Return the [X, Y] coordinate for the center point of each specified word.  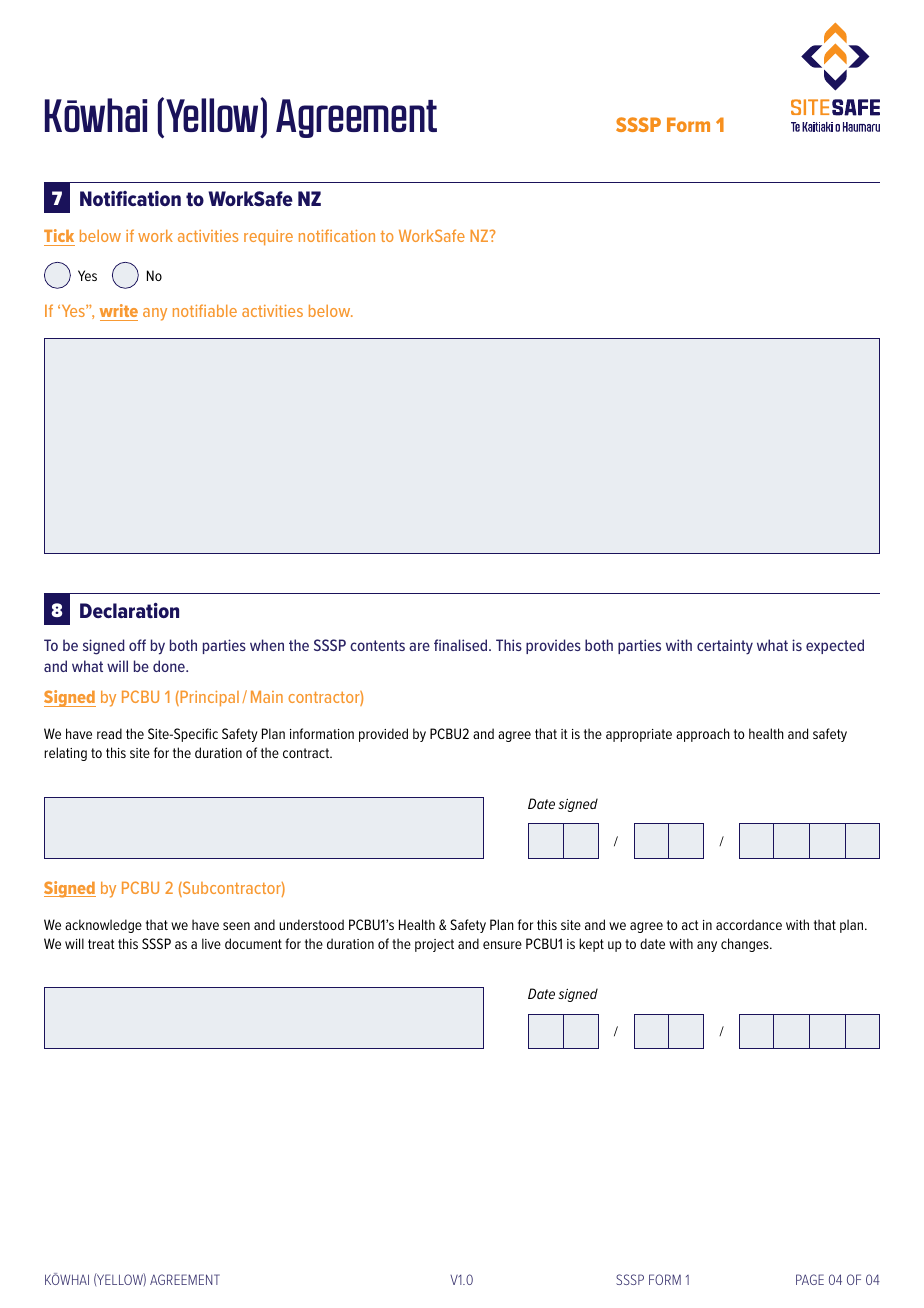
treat [101, 944]
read [109, 733]
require [268, 237]
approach [703, 735]
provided [383, 735]
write [119, 310]
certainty [725, 647]
